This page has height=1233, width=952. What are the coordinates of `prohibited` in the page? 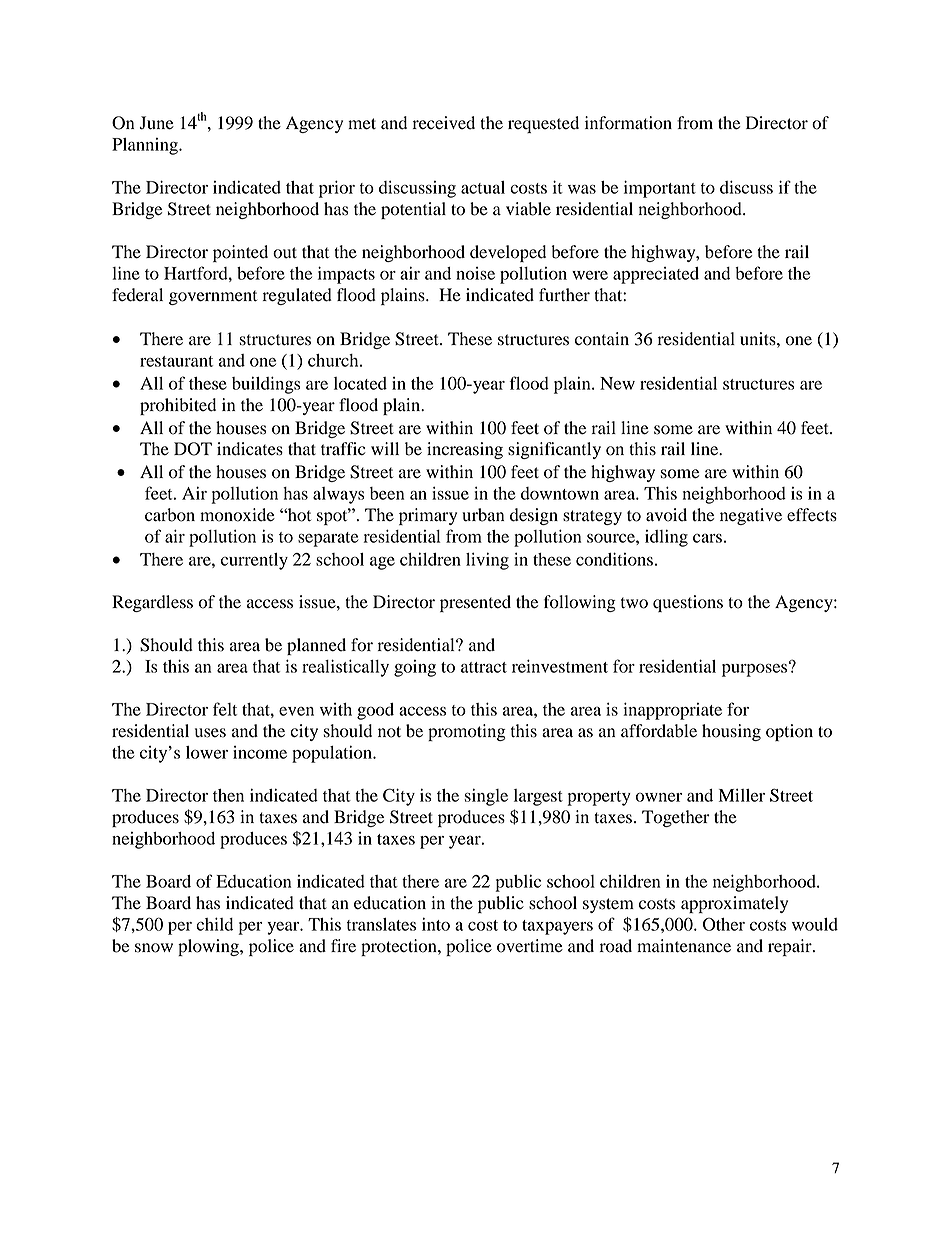 It's located at (178, 406).
